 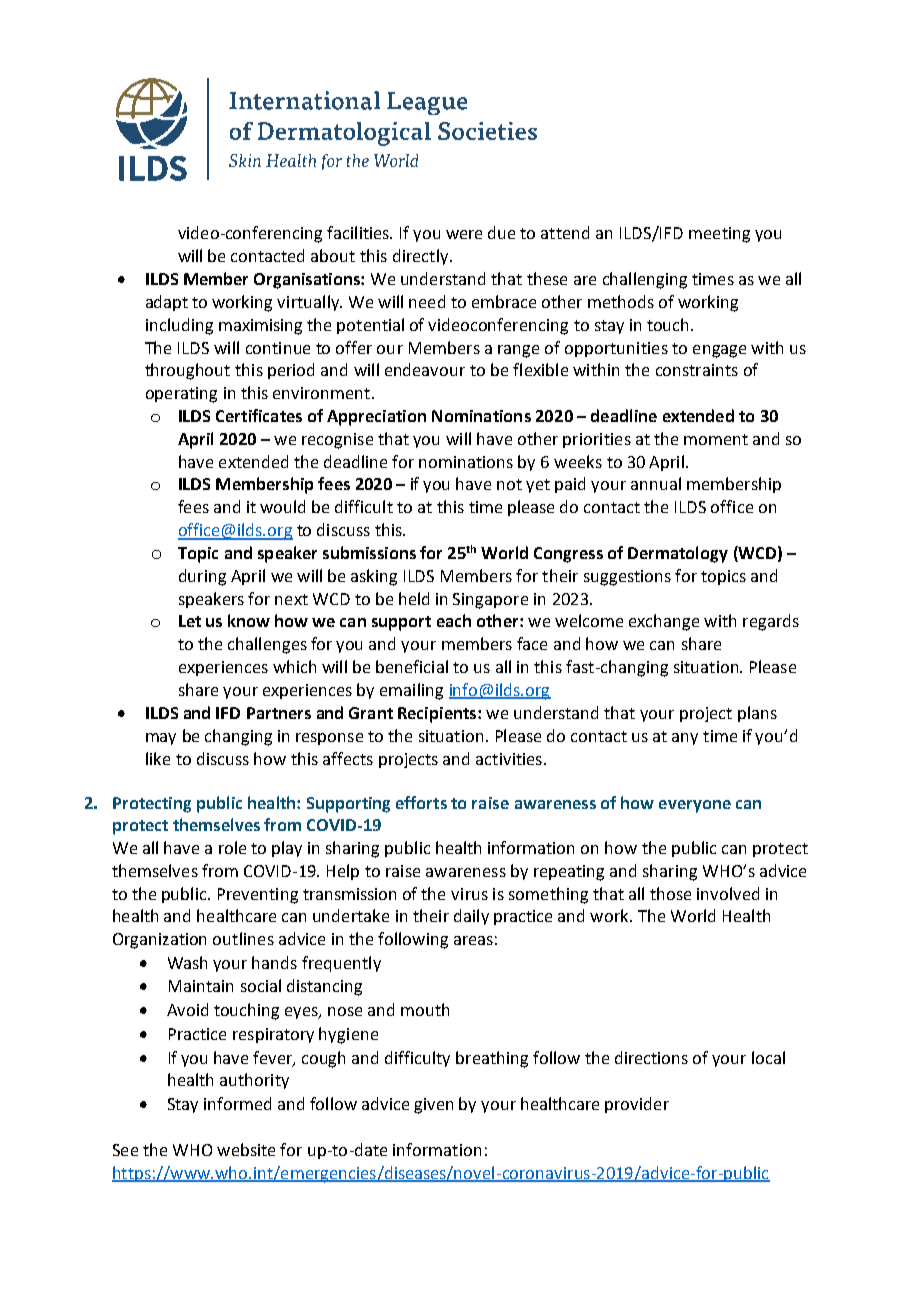 What do you see at coordinates (422, 257) in the image?
I see `directly` at bounding box center [422, 257].
